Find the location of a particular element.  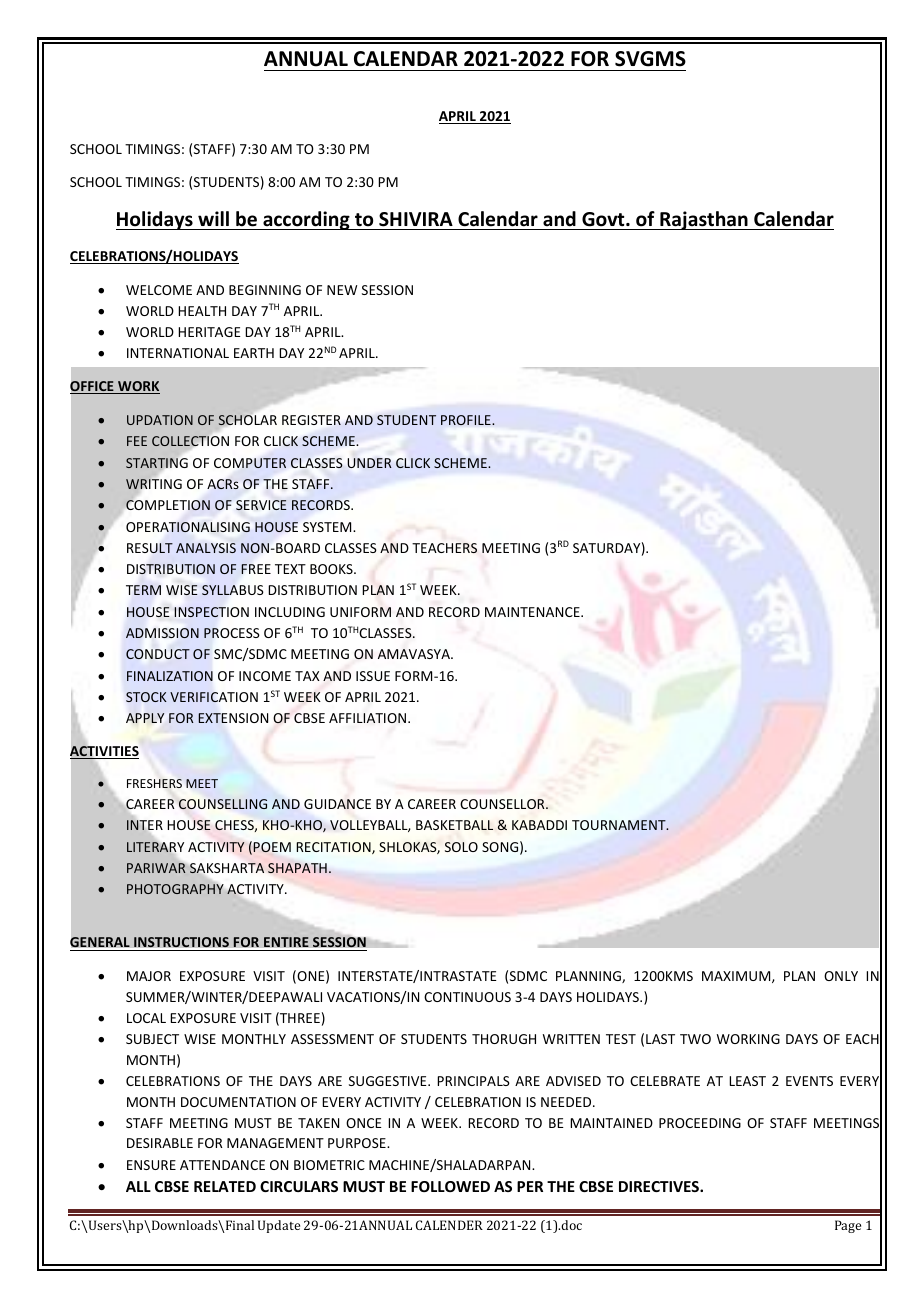

RELATED is located at coordinates (225, 1186).
